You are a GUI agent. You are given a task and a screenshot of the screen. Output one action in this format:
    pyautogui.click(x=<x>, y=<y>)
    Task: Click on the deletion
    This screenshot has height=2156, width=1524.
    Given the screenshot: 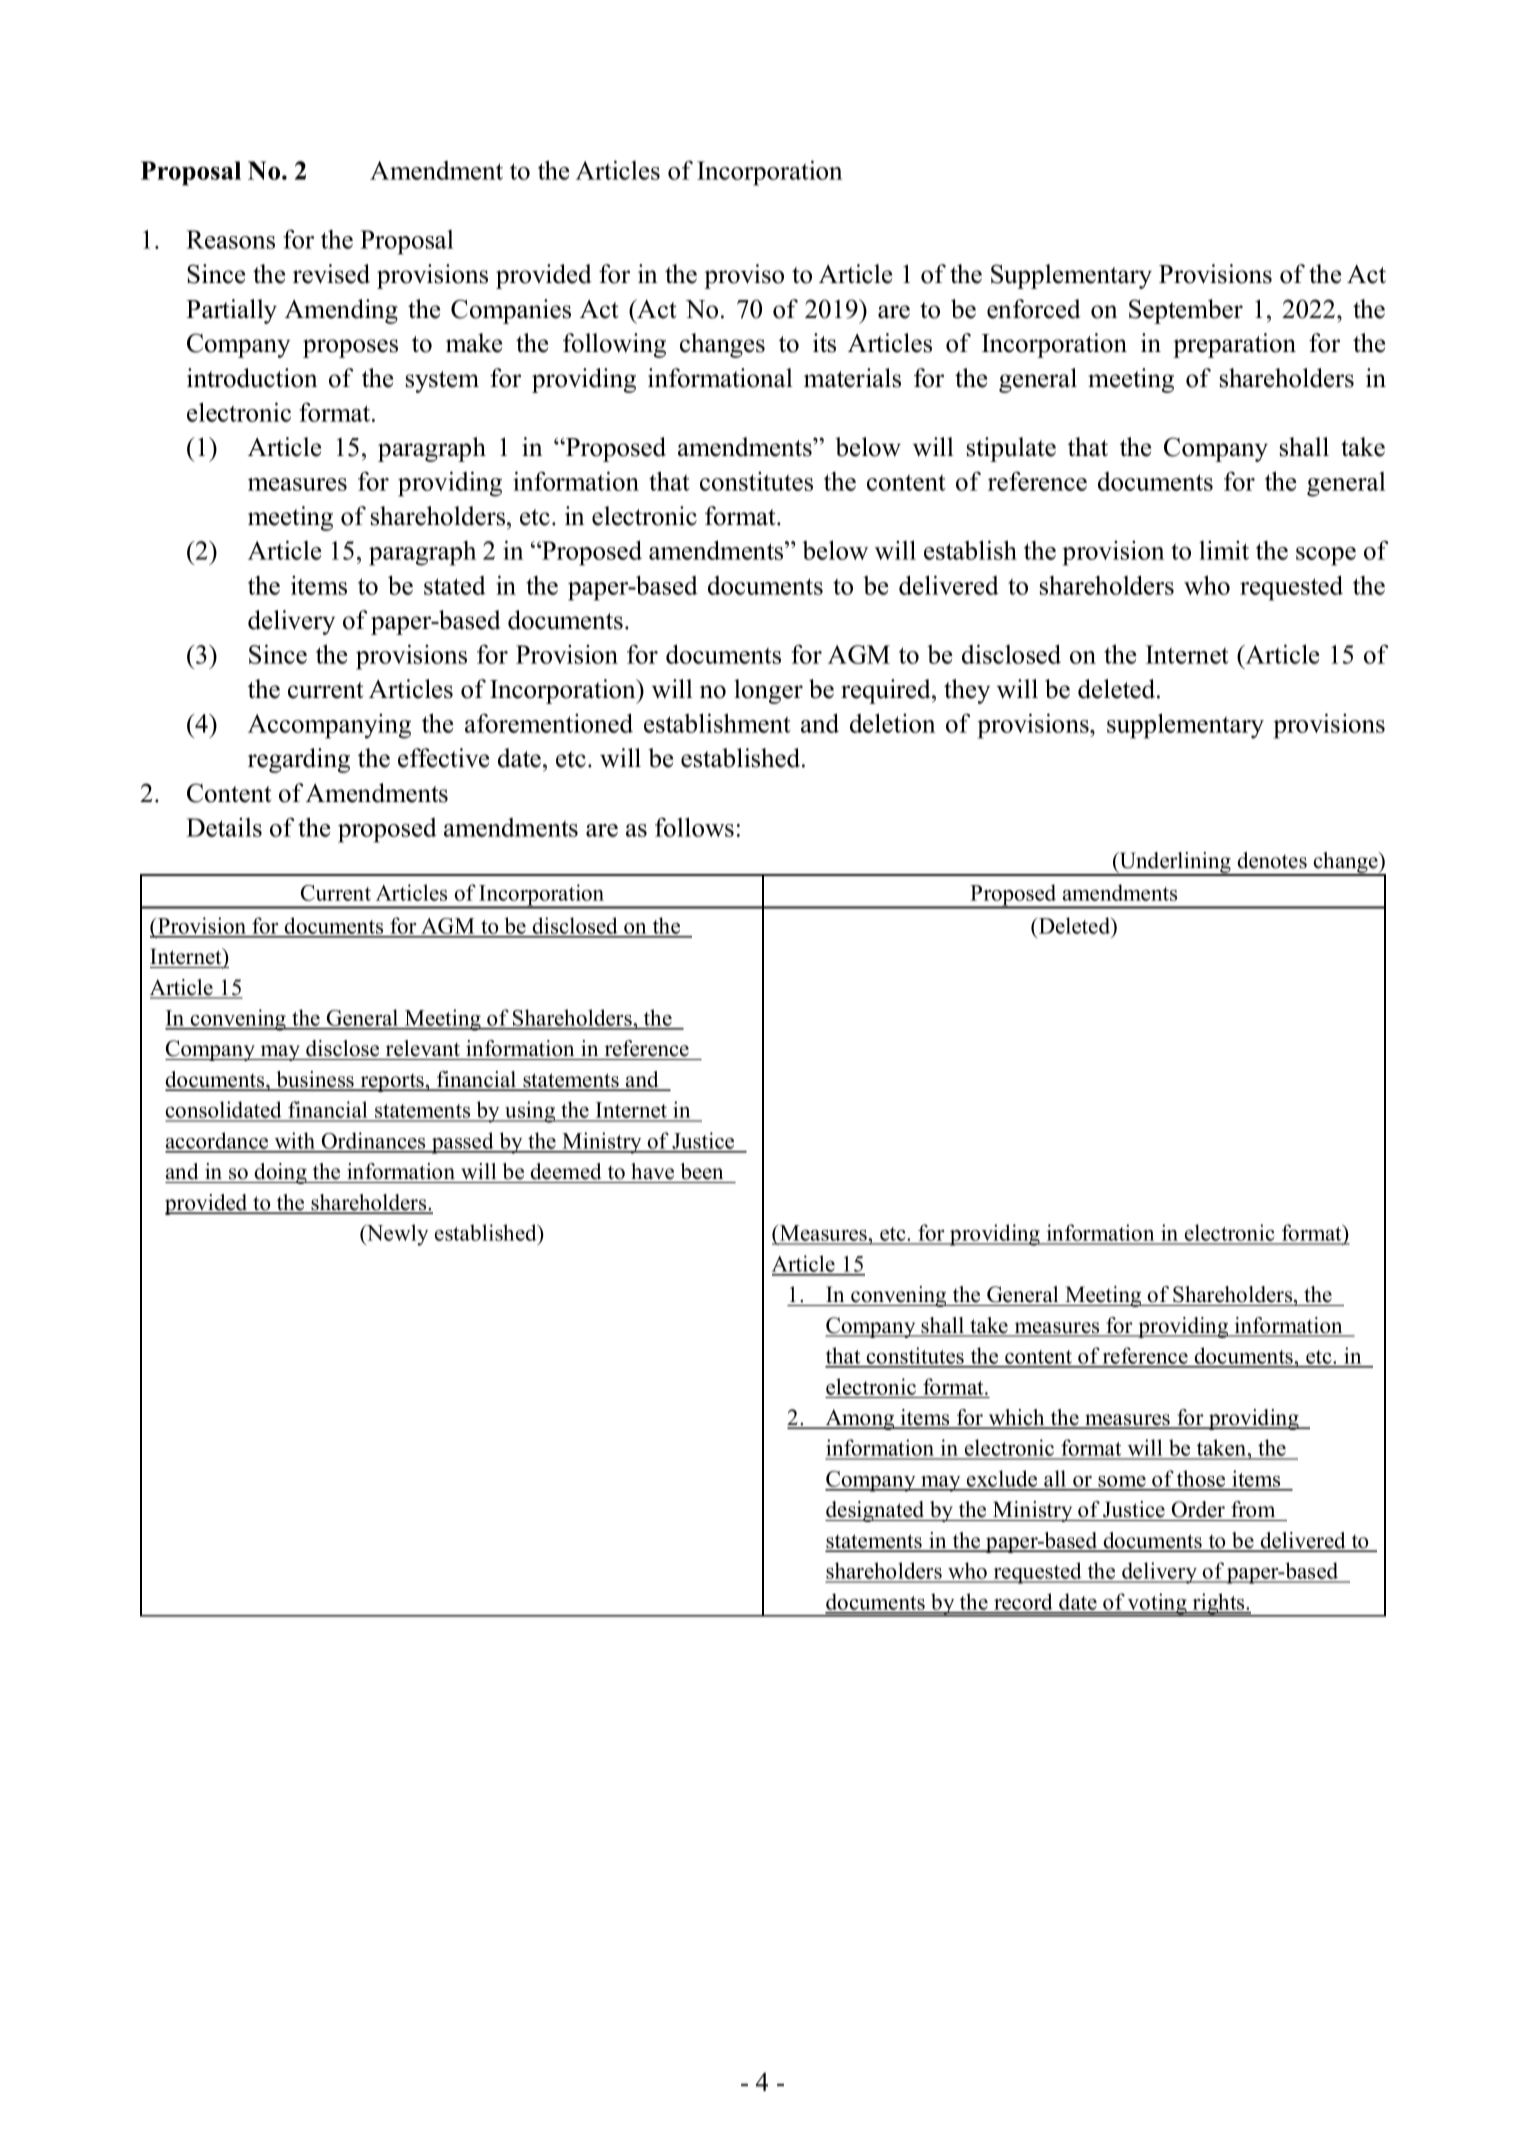 What is the action you would take?
    pyautogui.click(x=893, y=723)
